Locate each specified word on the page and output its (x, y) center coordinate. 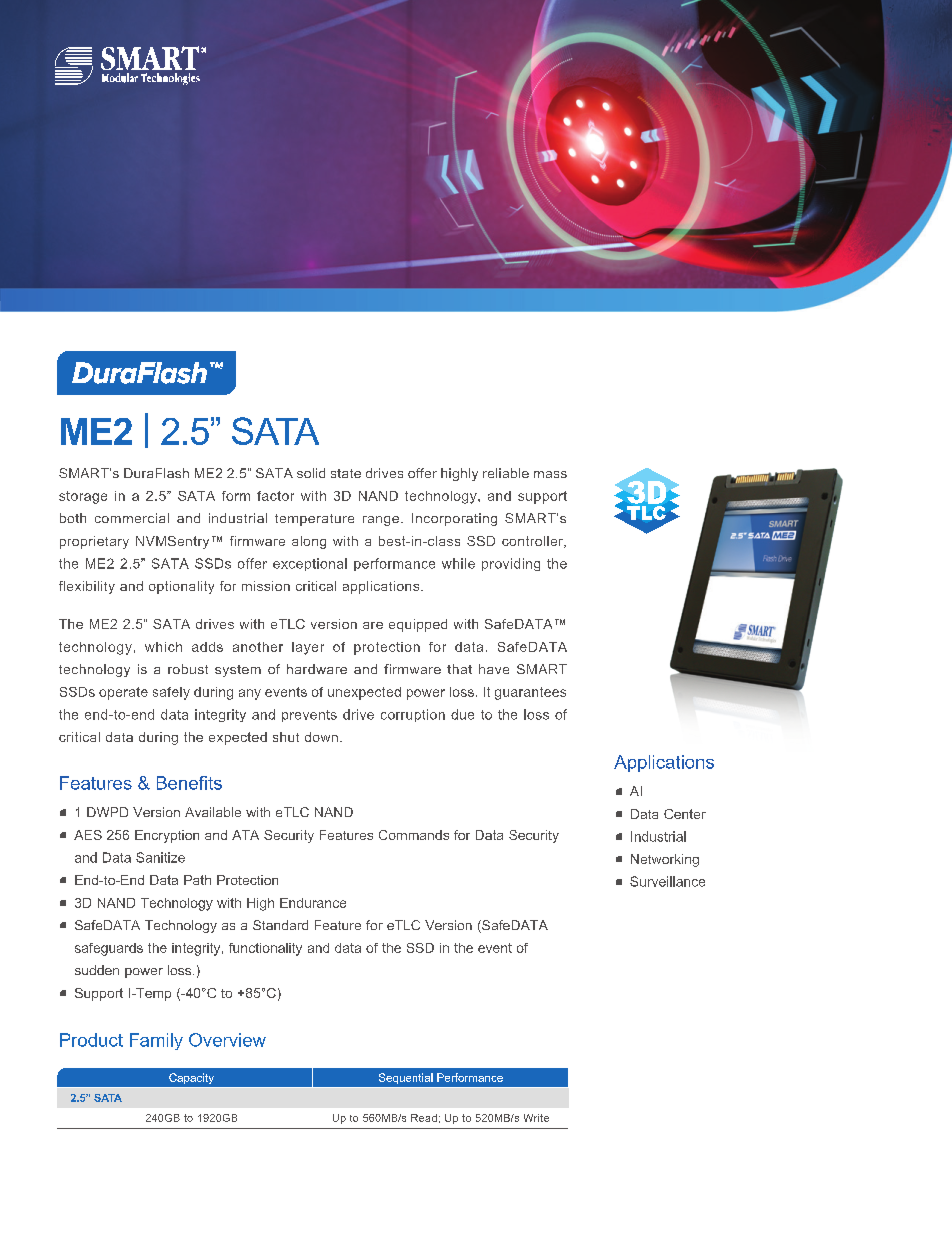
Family (156, 1041)
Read (424, 1118)
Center (685, 814)
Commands (414, 835)
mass (550, 474)
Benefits (189, 783)
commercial (132, 518)
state (346, 473)
